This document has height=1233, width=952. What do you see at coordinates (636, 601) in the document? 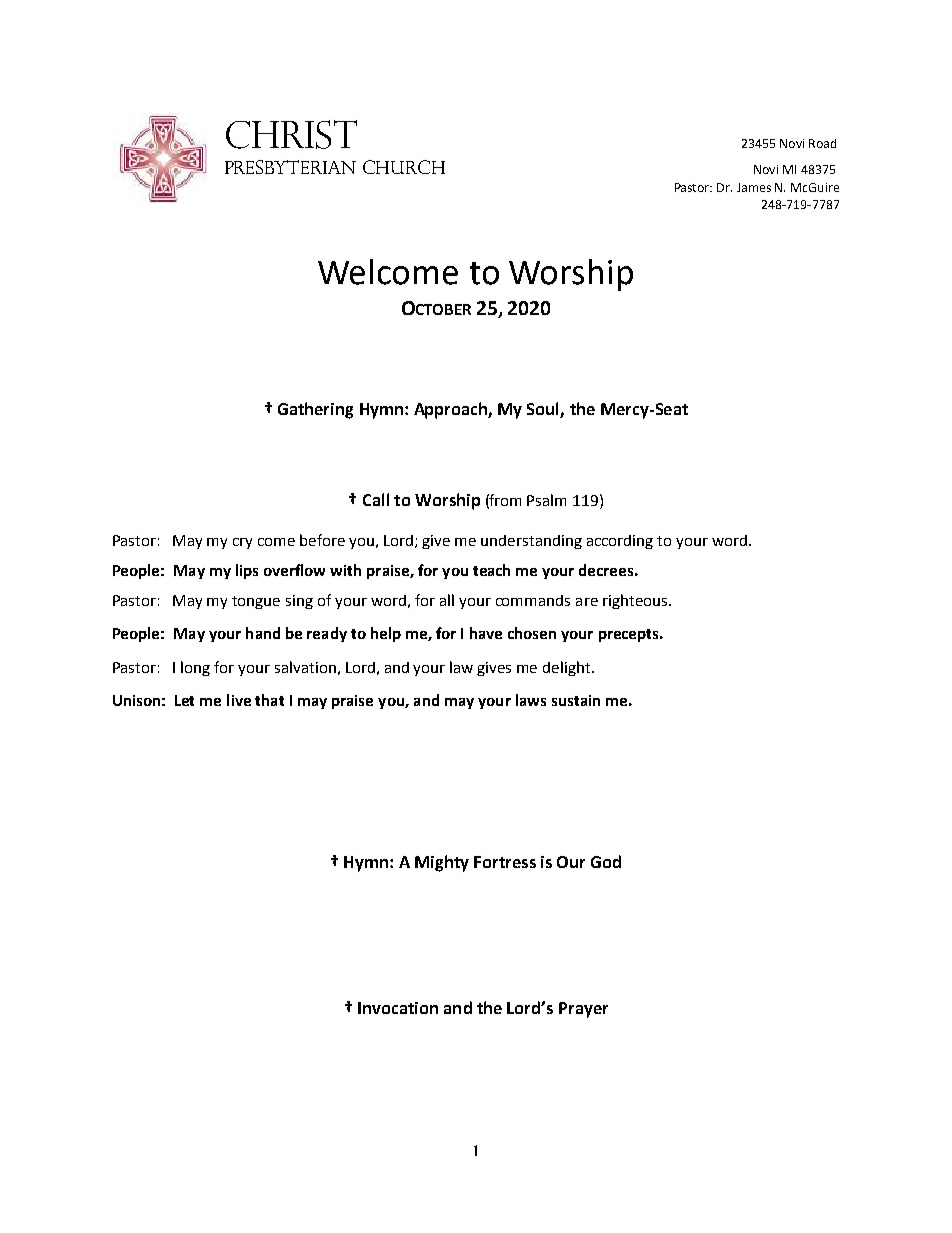
I see `righteous` at bounding box center [636, 601].
